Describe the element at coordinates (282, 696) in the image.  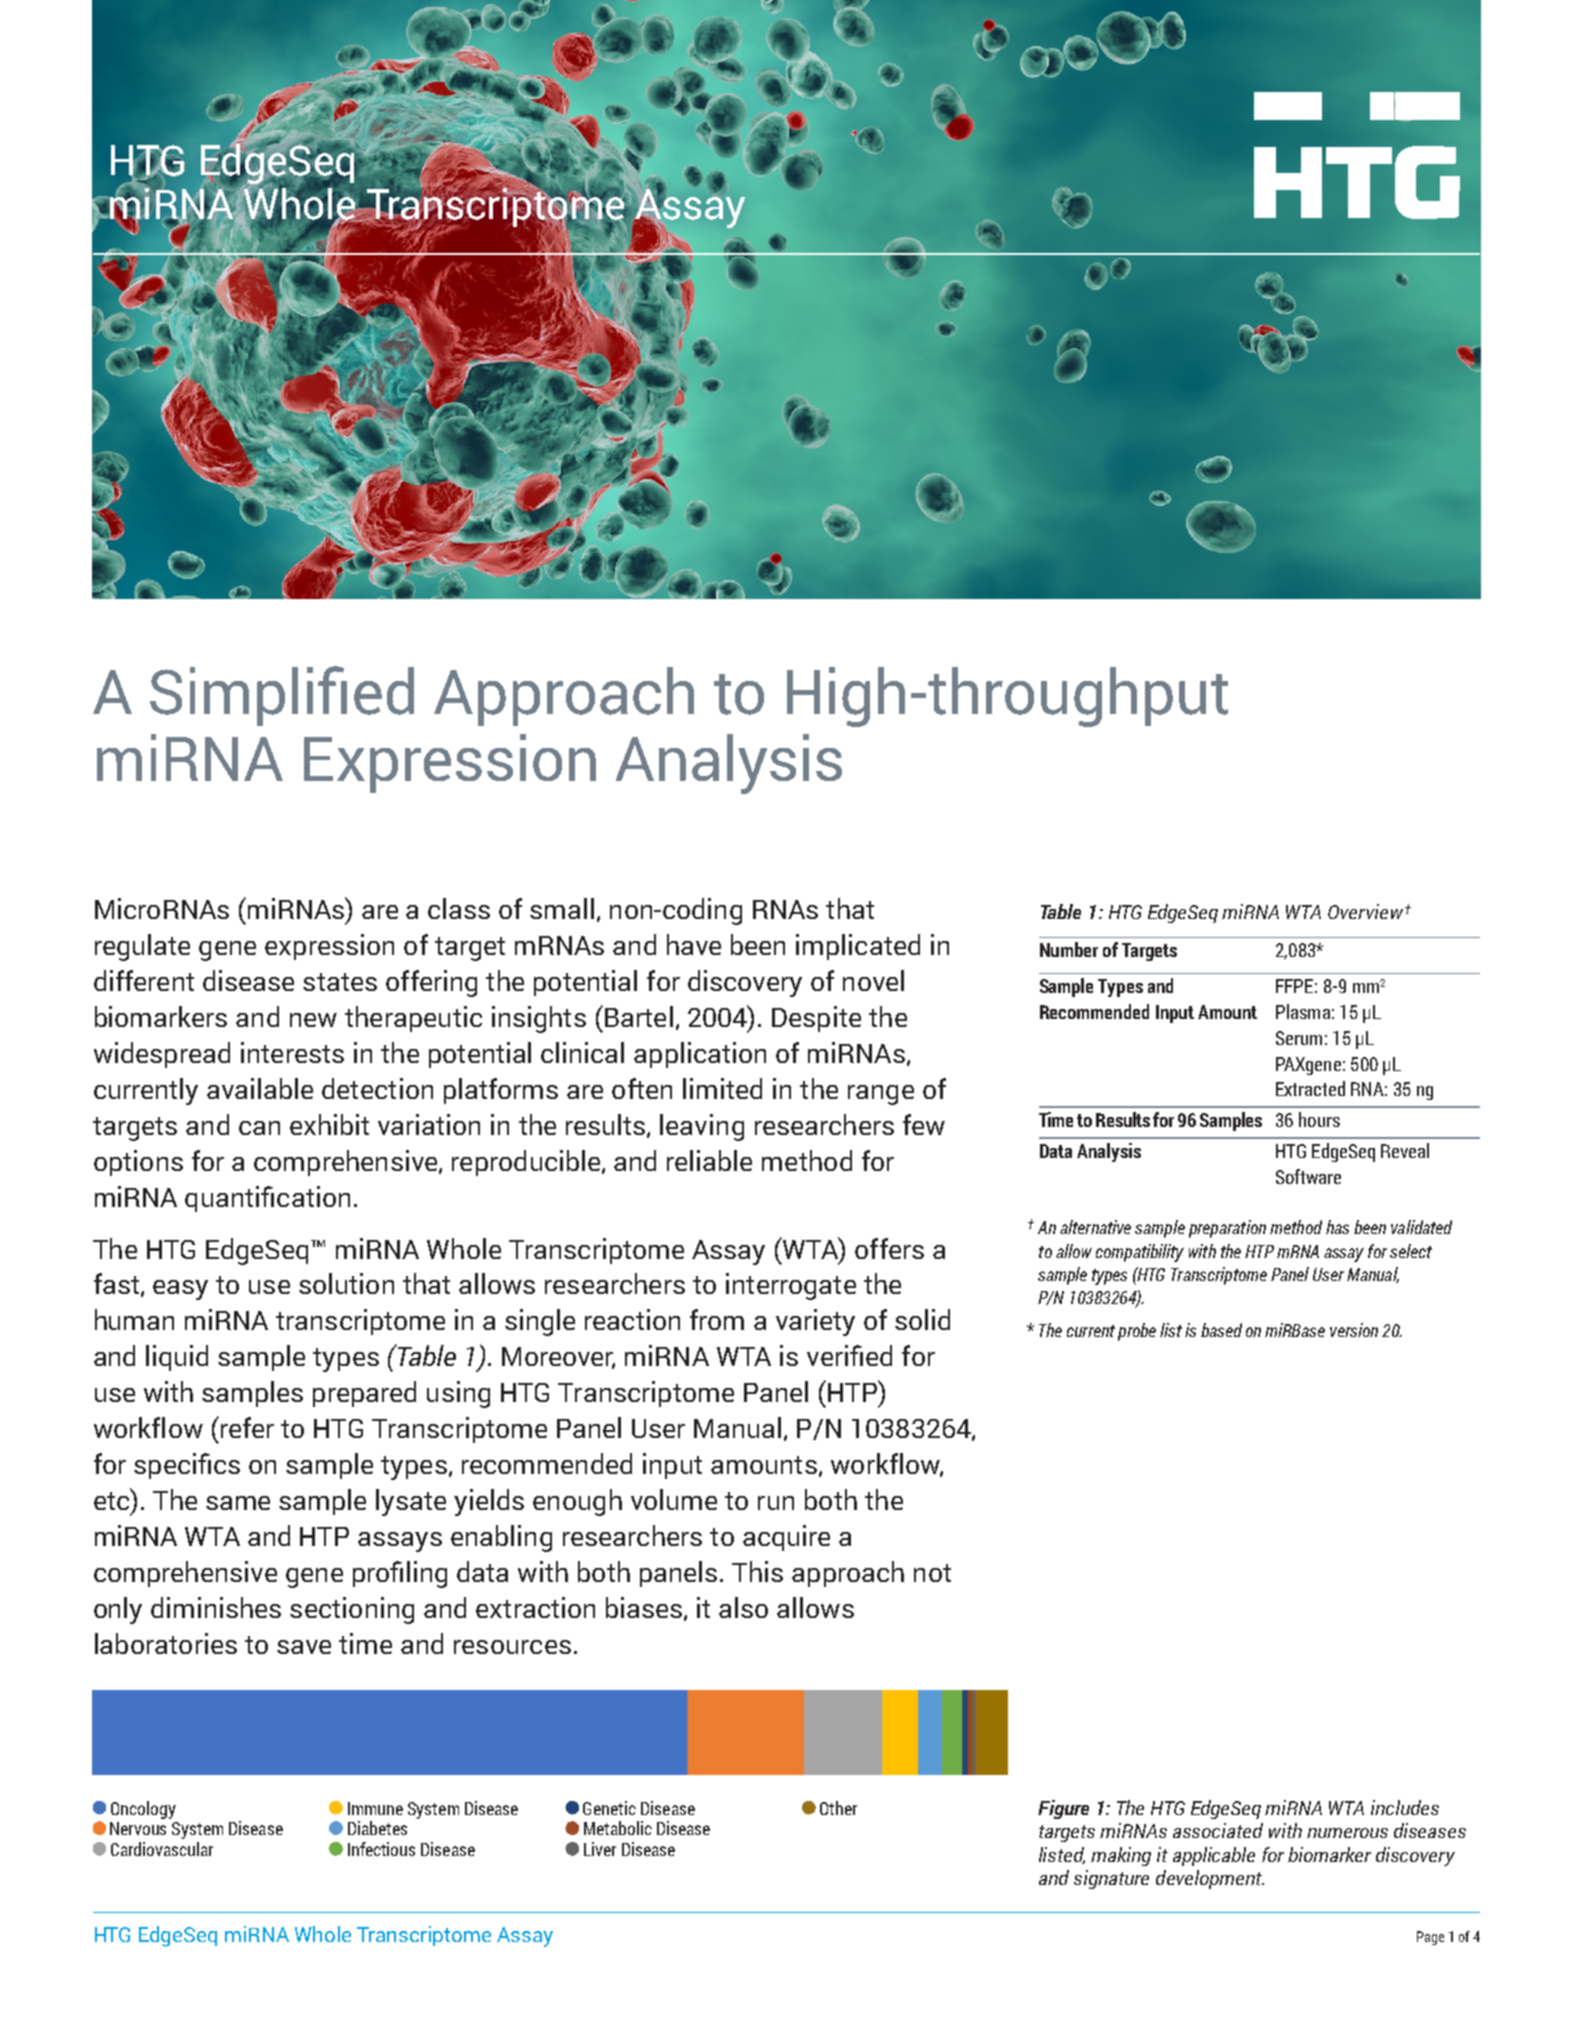
I see `Simplified` at that location.
